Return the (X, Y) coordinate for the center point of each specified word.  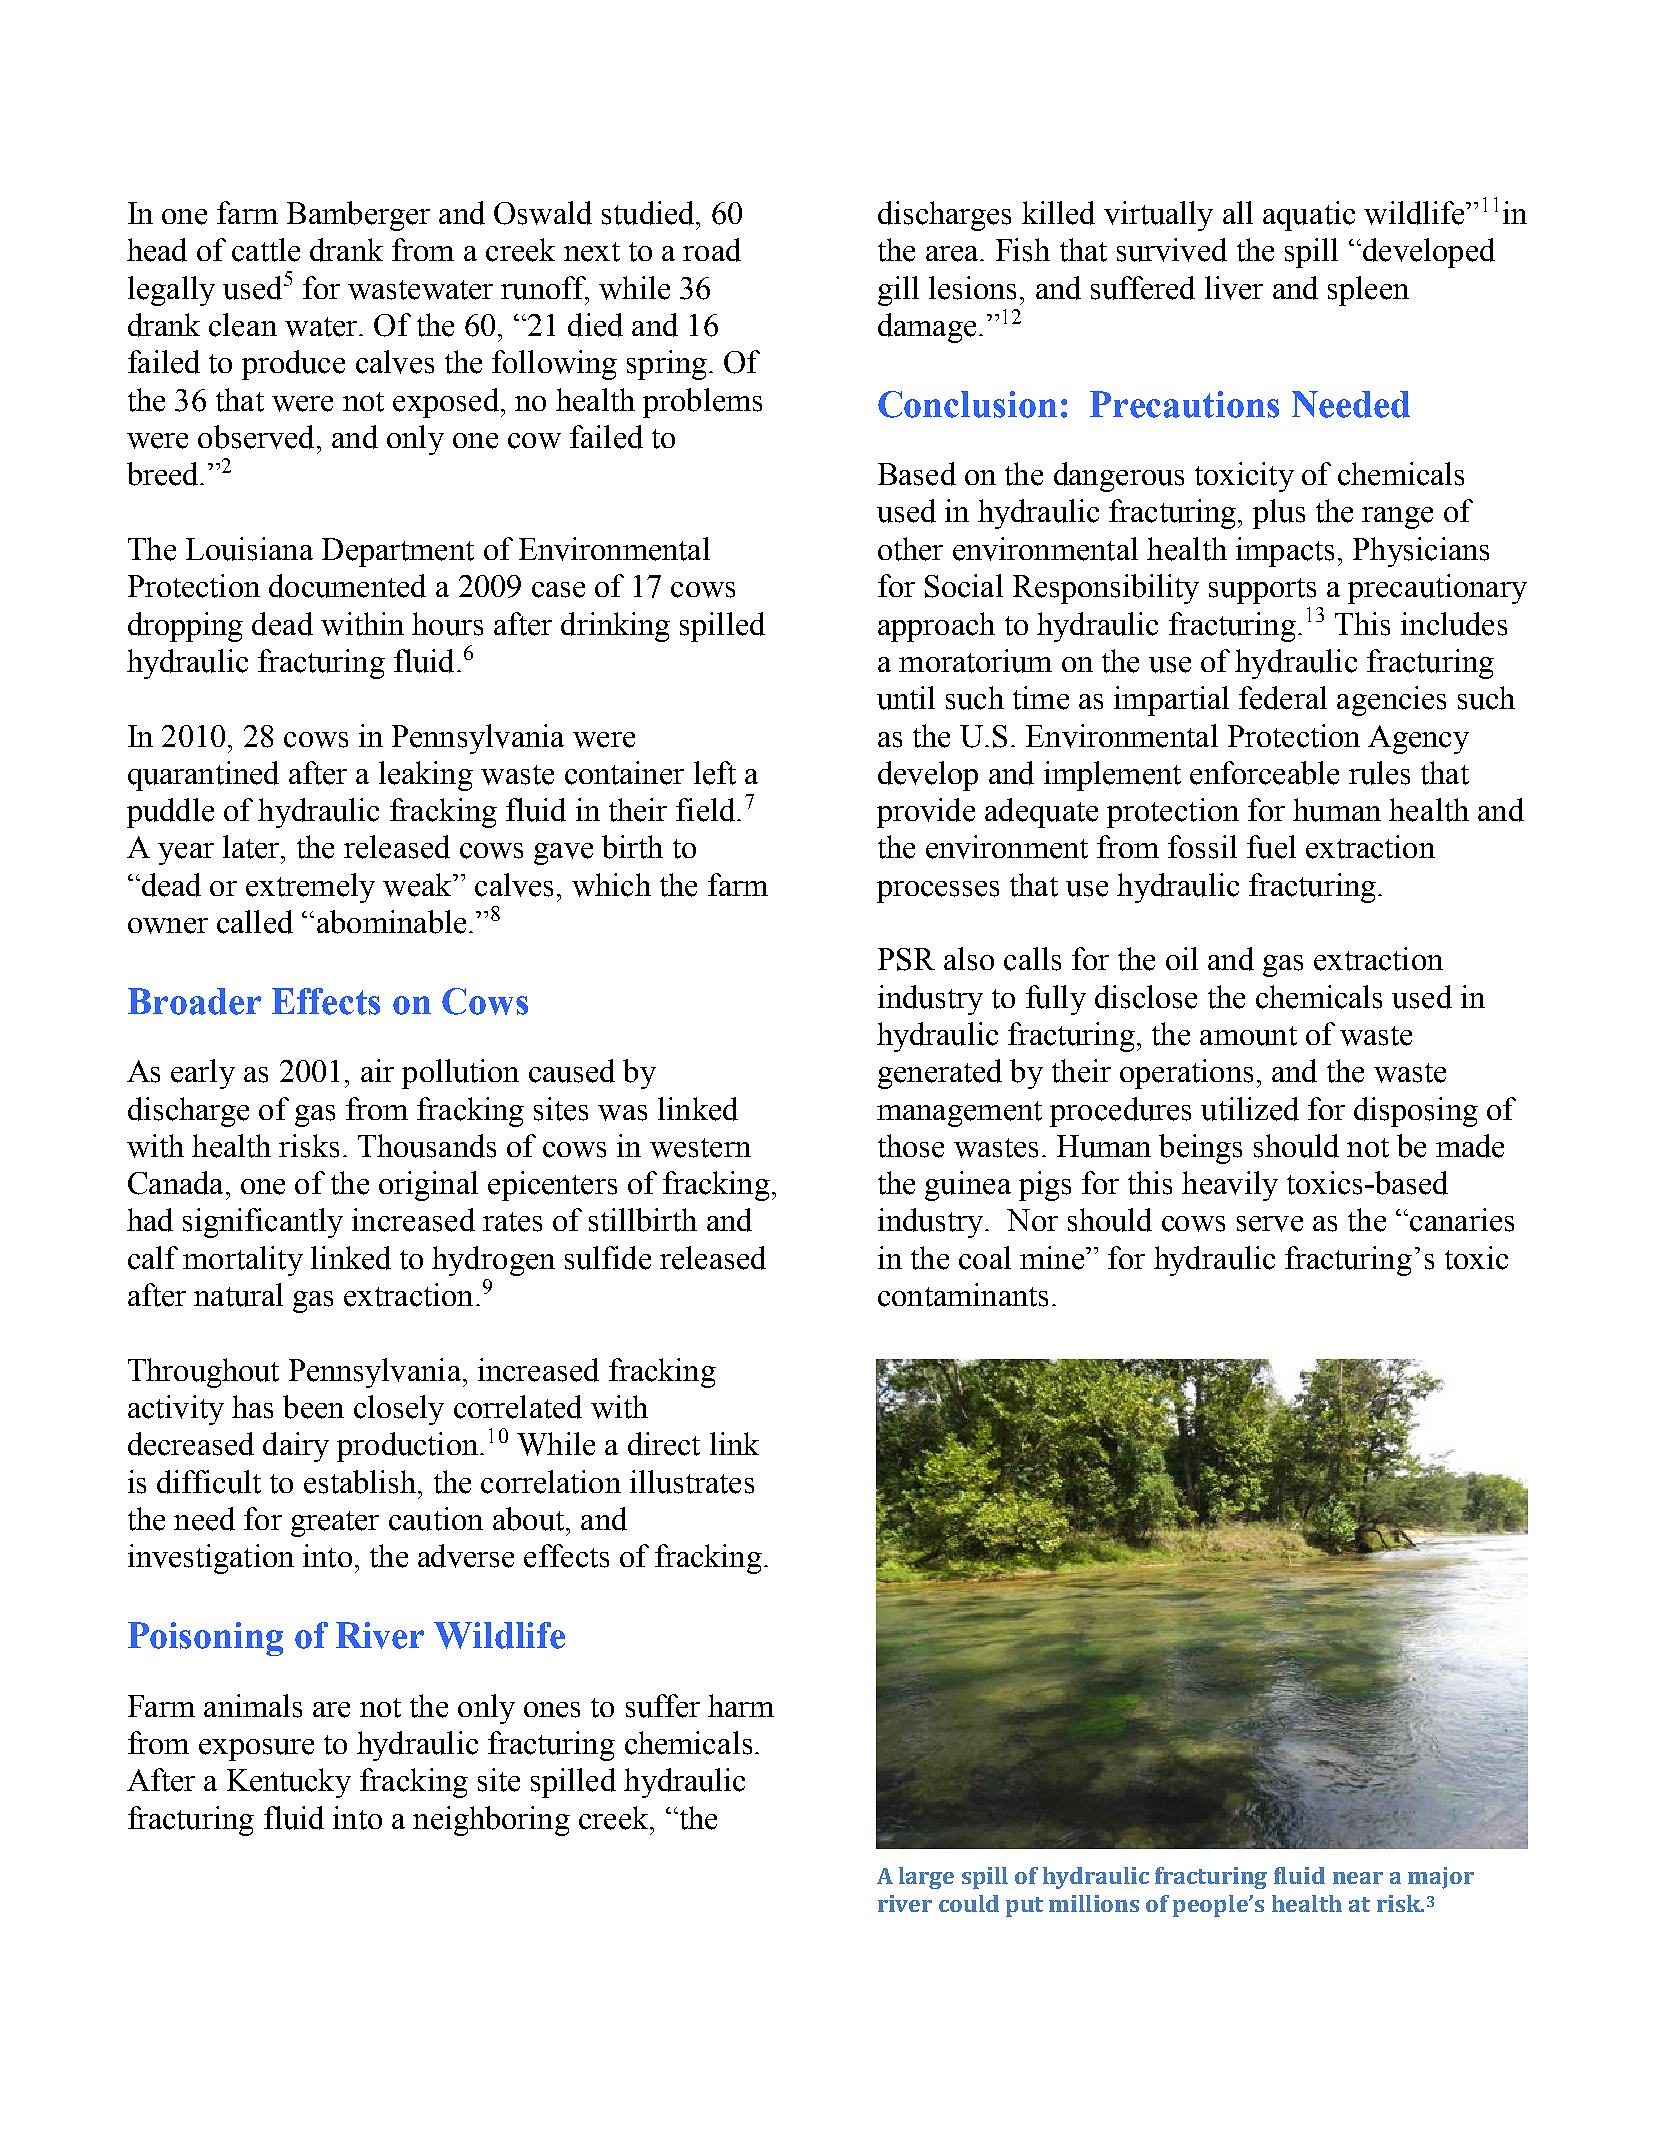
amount (1248, 1036)
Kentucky (289, 1783)
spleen (1368, 291)
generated (940, 1074)
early (203, 1074)
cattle (266, 250)
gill (898, 291)
